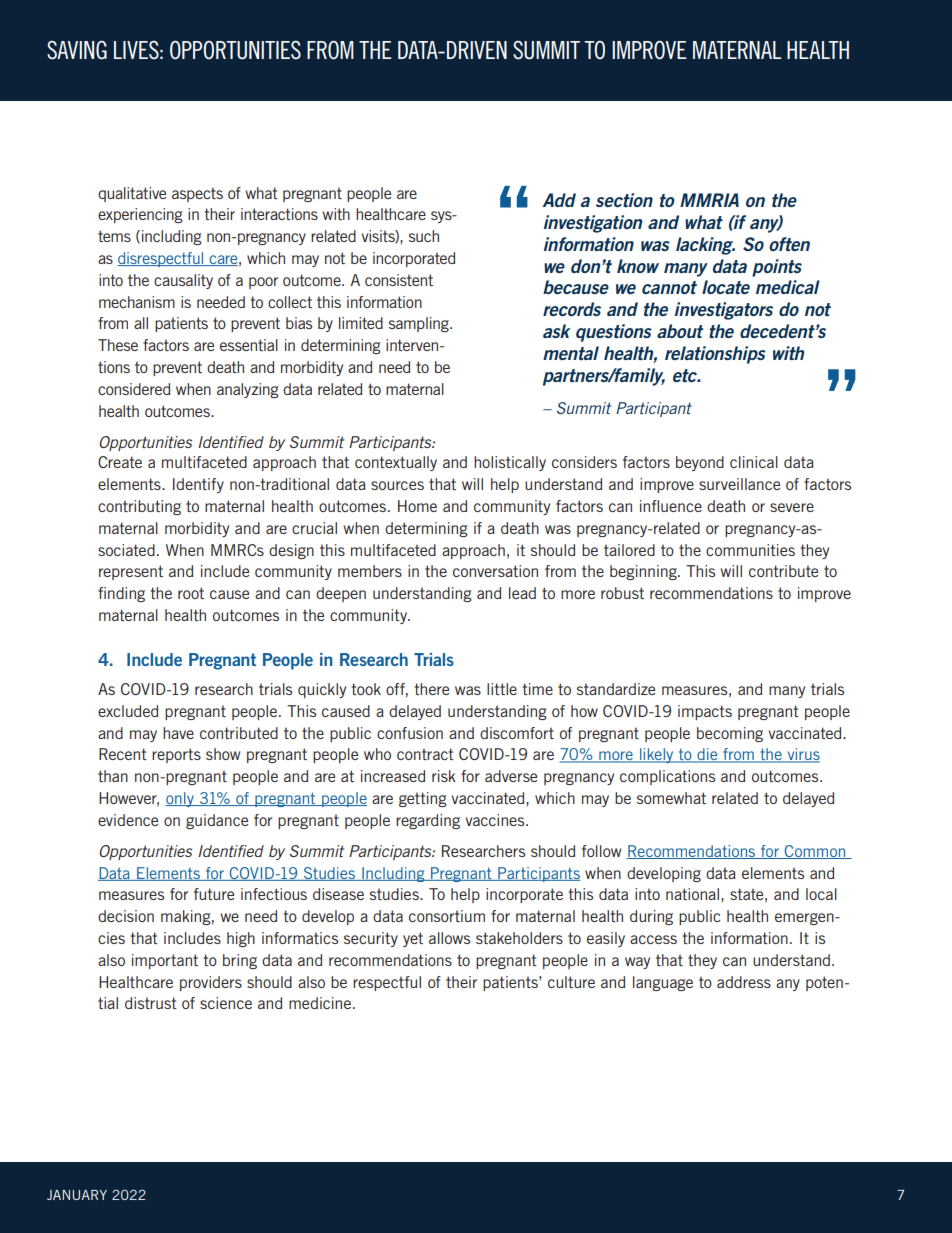 The width and height of the screenshot is (952, 1233). What do you see at coordinates (624, 200) in the screenshot?
I see `section` at bounding box center [624, 200].
